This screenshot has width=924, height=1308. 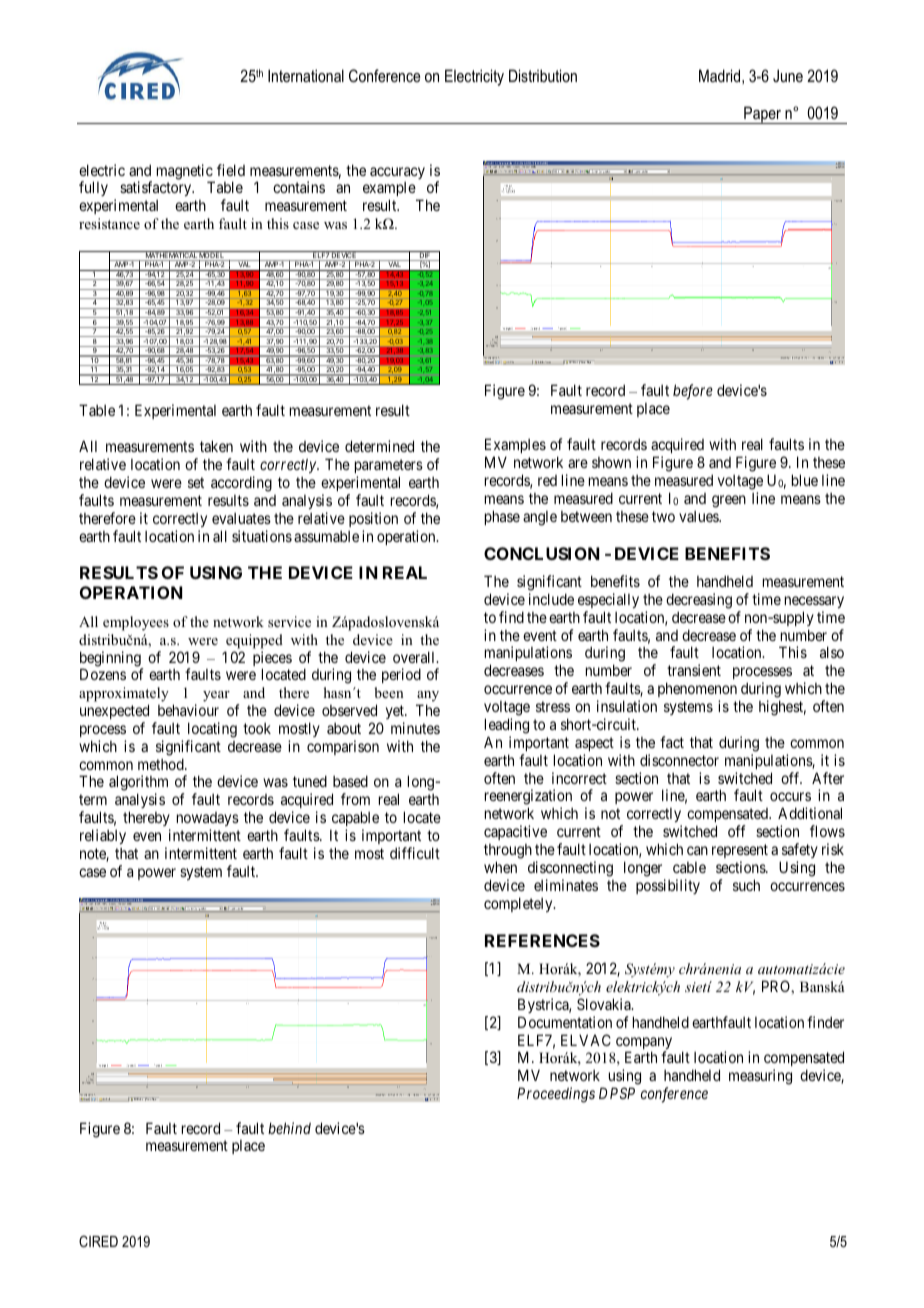 I want to click on Proceedings, so click(x=556, y=1095).
